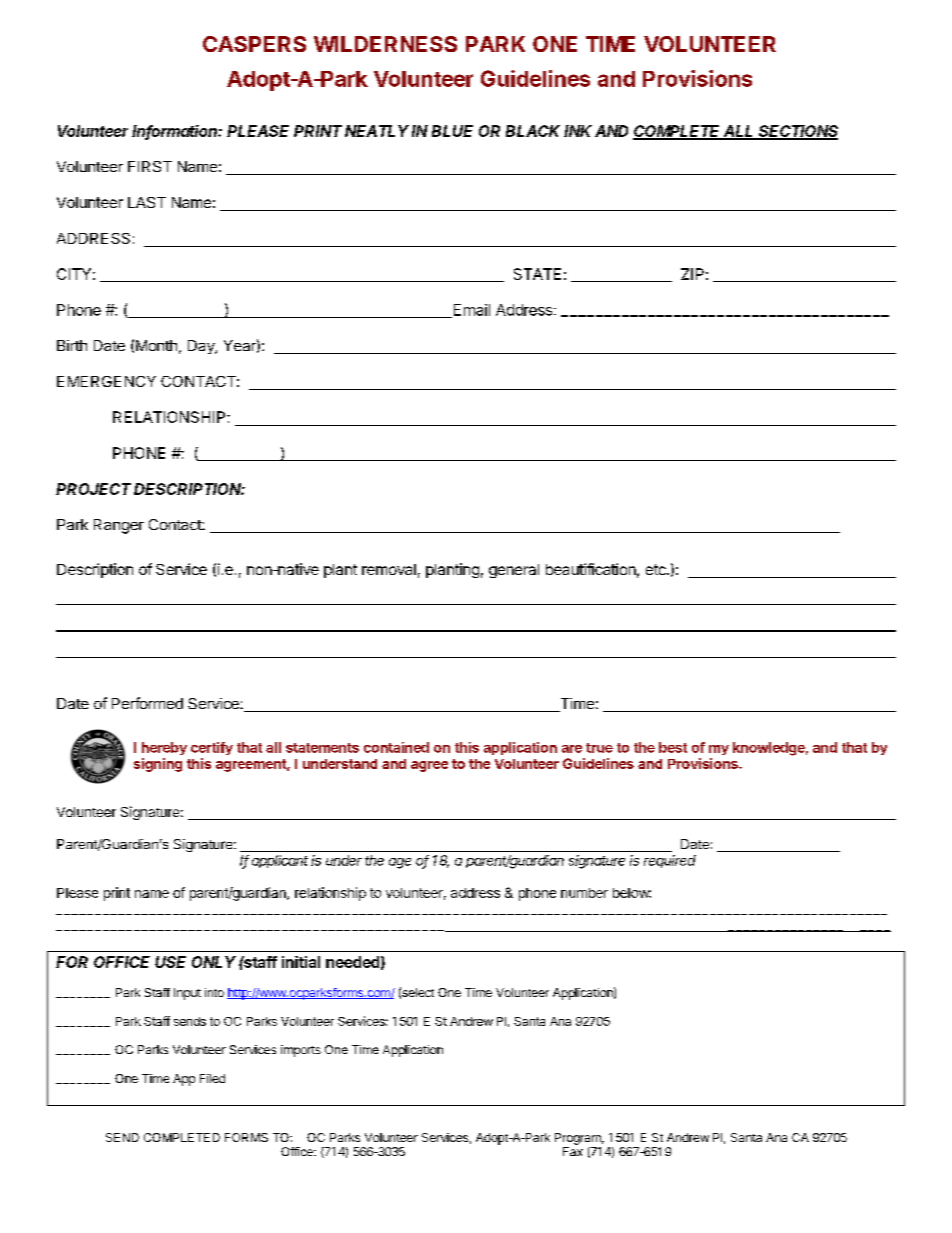 The image size is (952, 1233). What do you see at coordinates (657, 569) in the document?
I see `etc` at bounding box center [657, 569].
